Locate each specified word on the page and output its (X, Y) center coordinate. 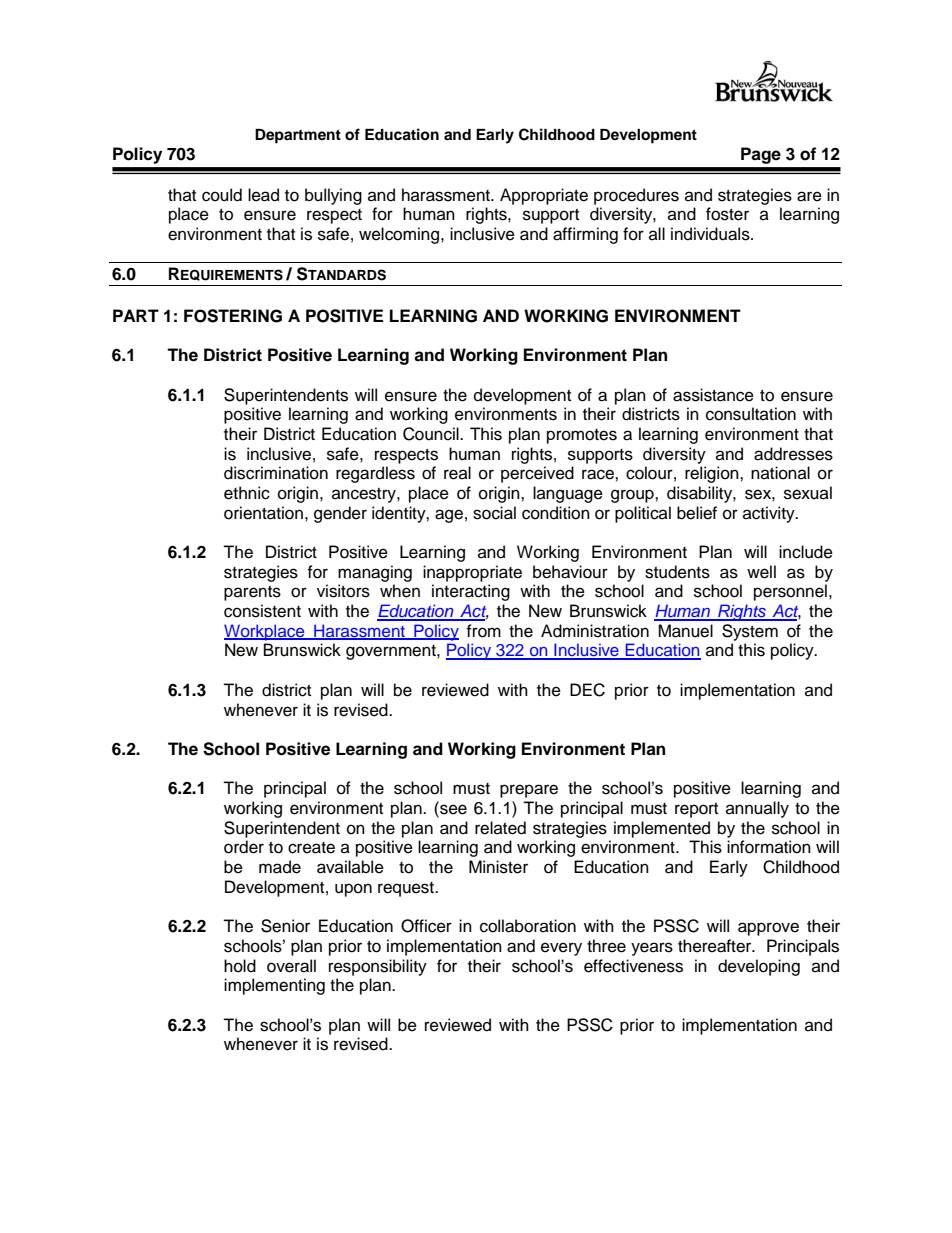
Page (761, 155)
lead (263, 195)
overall (291, 966)
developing (759, 967)
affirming (585, 235)
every (561, 949)
